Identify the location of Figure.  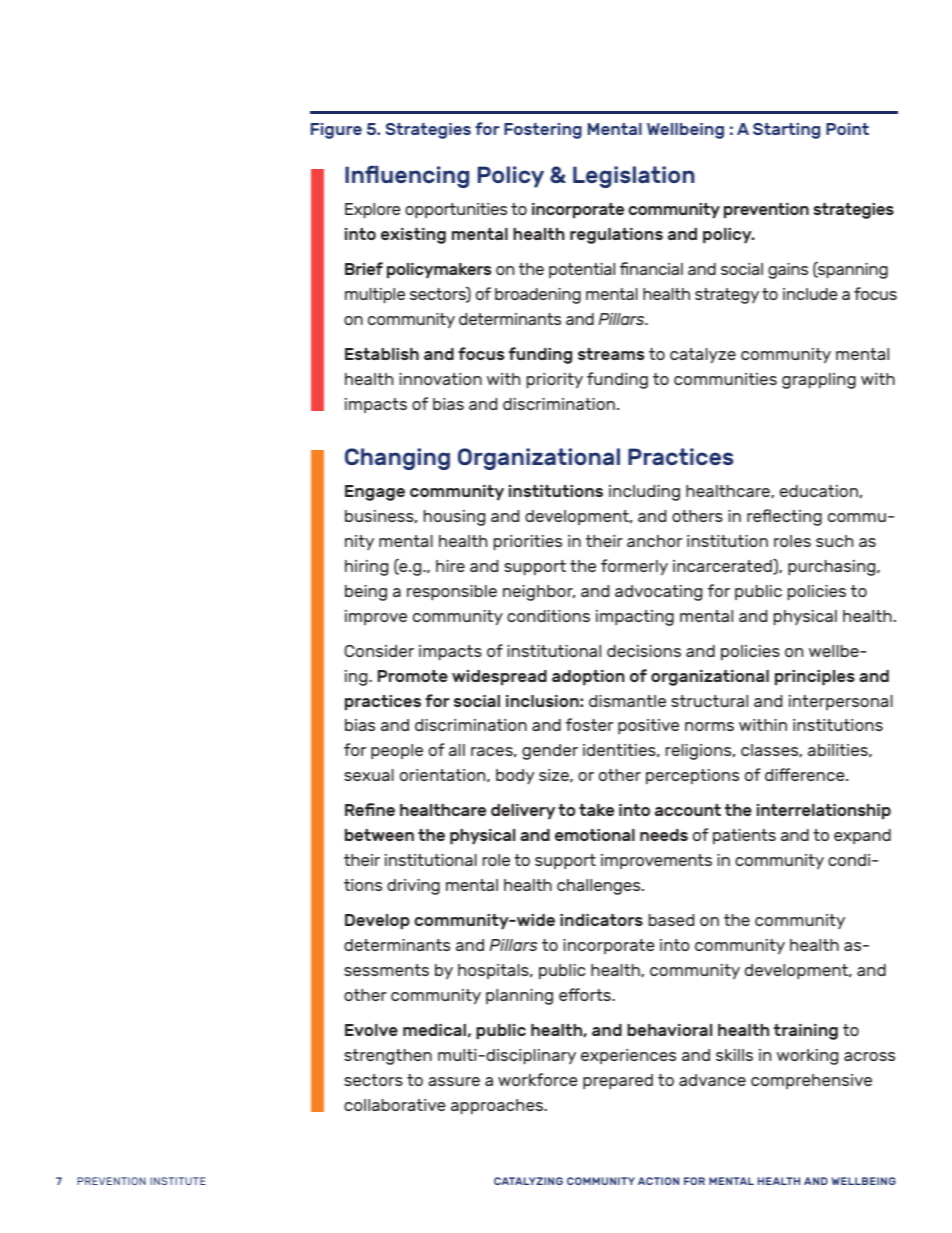
(336, 131).
